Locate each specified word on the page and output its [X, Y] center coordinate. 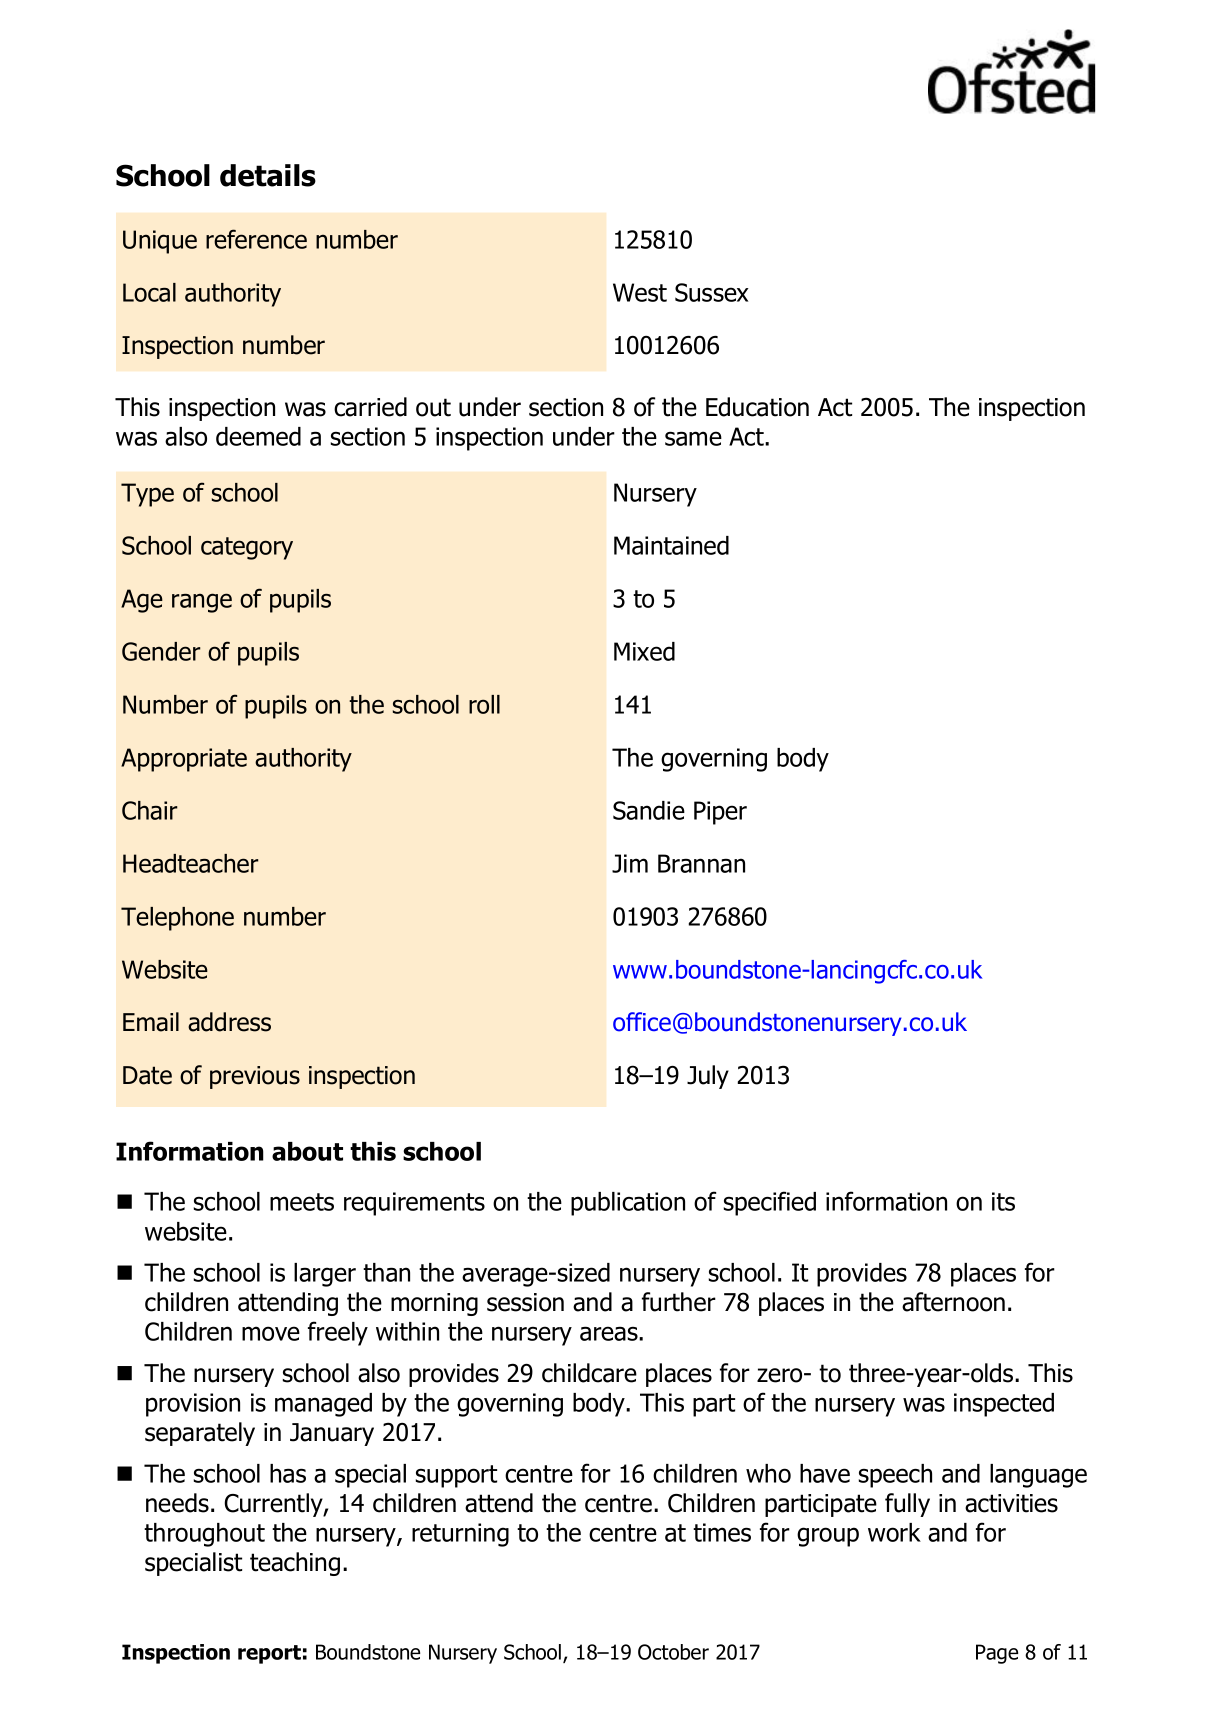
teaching [295, 1564]
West [640, 292]
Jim [630, 863]
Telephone [177, 919]
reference [256, 239]
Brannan [701, 863]
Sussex [712, 292]
